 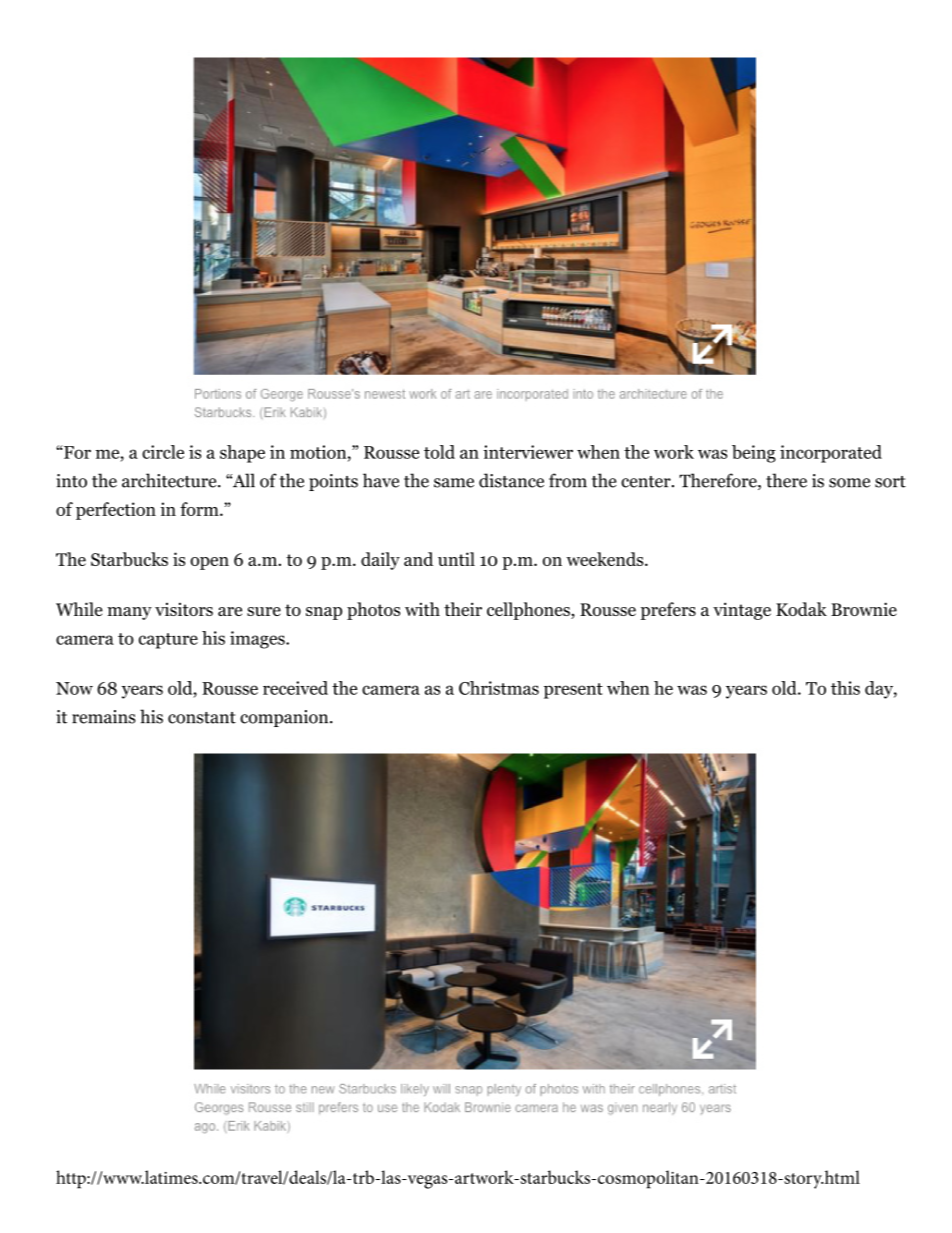 I want to click on open, so click(x=209, y=563).
